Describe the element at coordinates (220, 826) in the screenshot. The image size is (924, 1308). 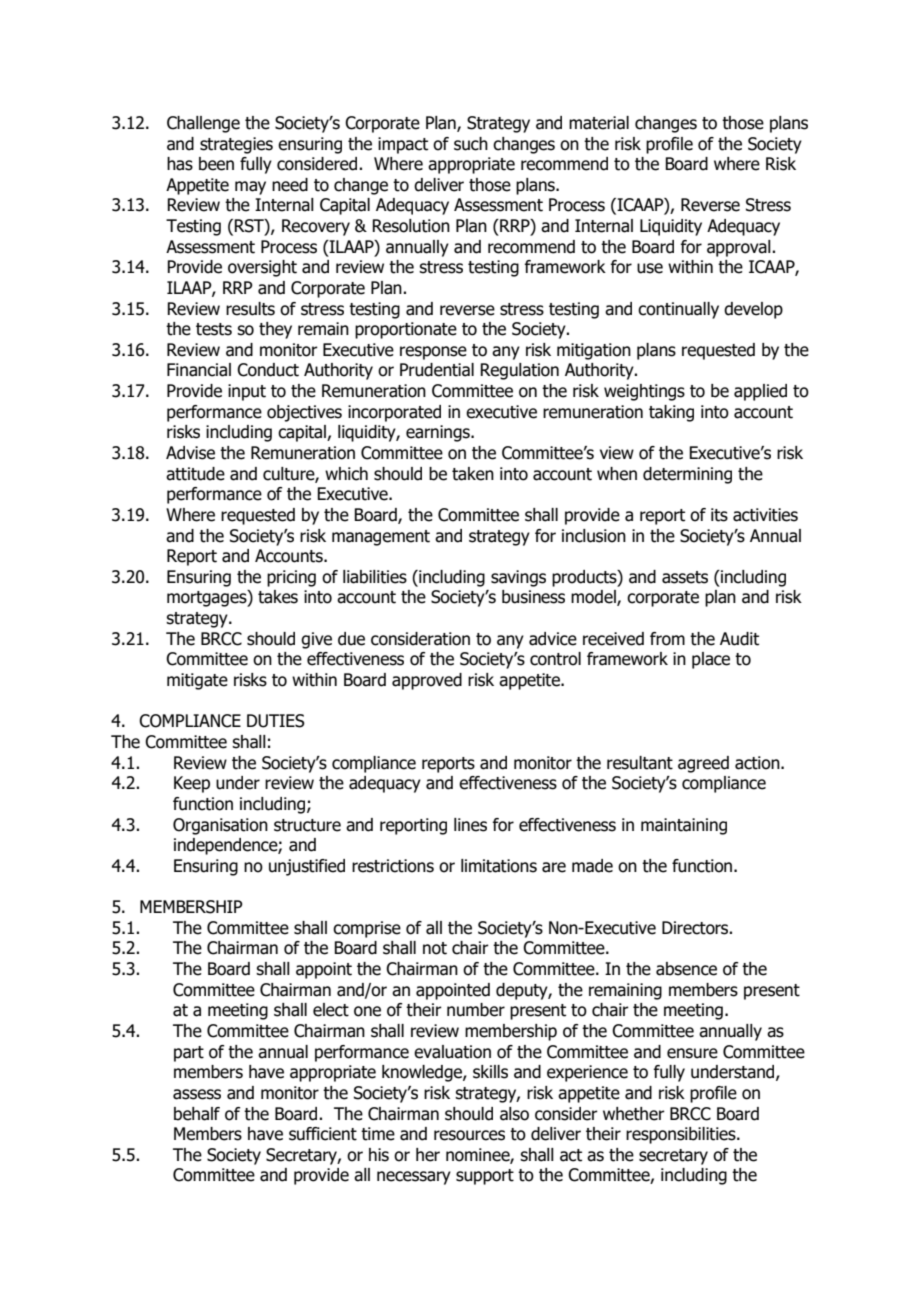
I see `Organisation` at that location.
